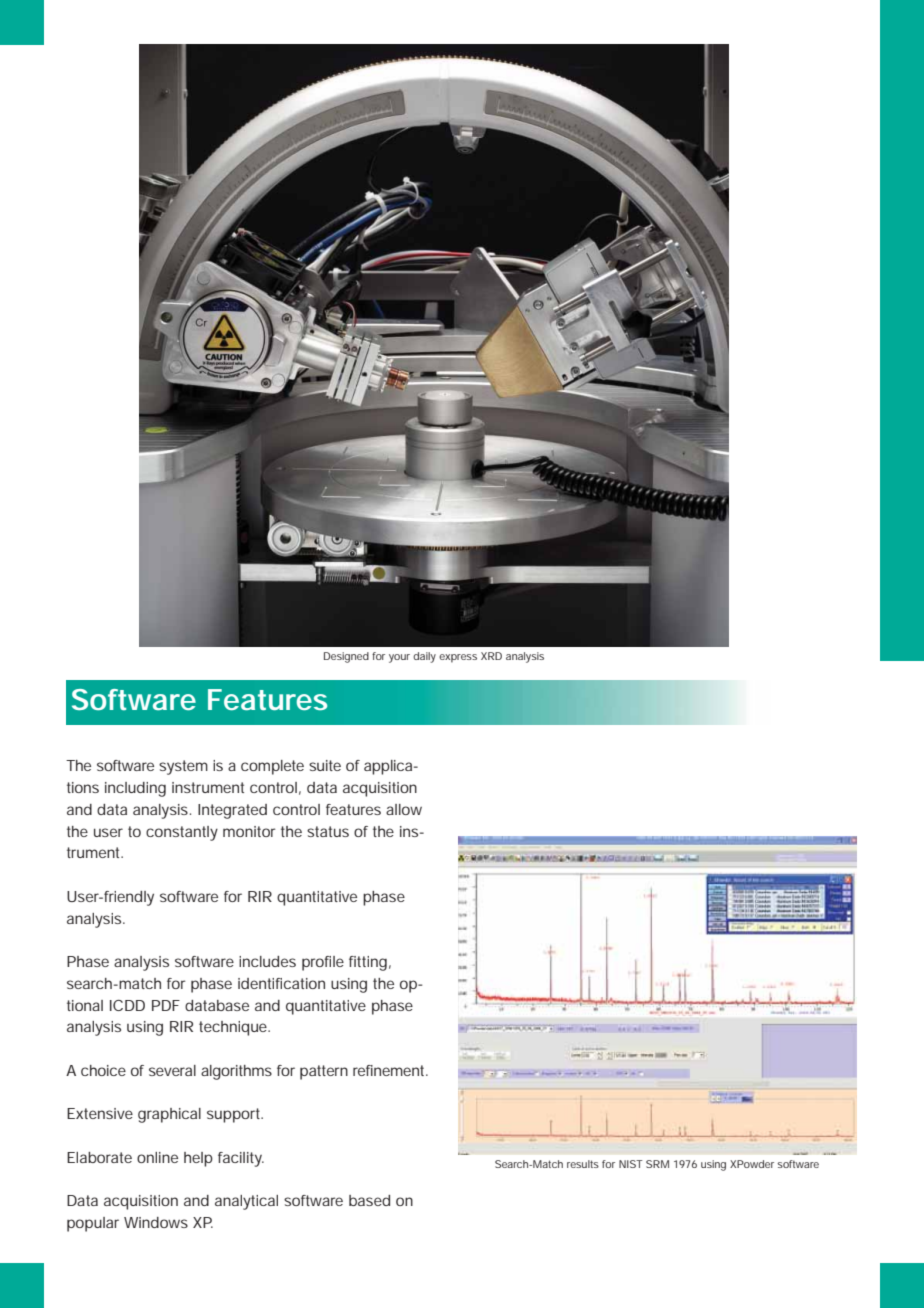 This screenshot has height=1308, width=924. What do you see at coordinates (583, 1164) in the screenshot?
I see `results` at bounding box center [583, 1164].
